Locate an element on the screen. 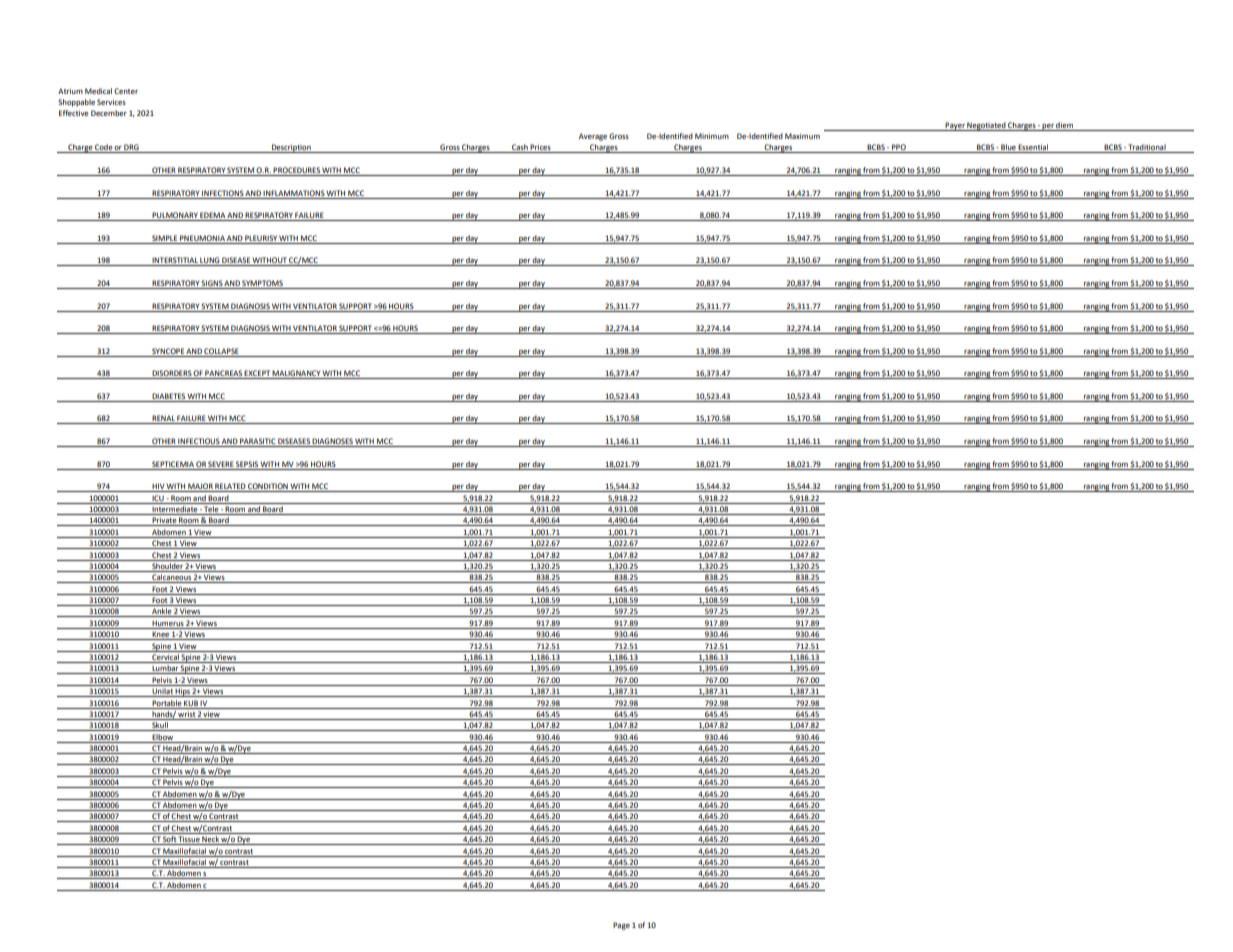  Average is located at coordinates (593, 137).
